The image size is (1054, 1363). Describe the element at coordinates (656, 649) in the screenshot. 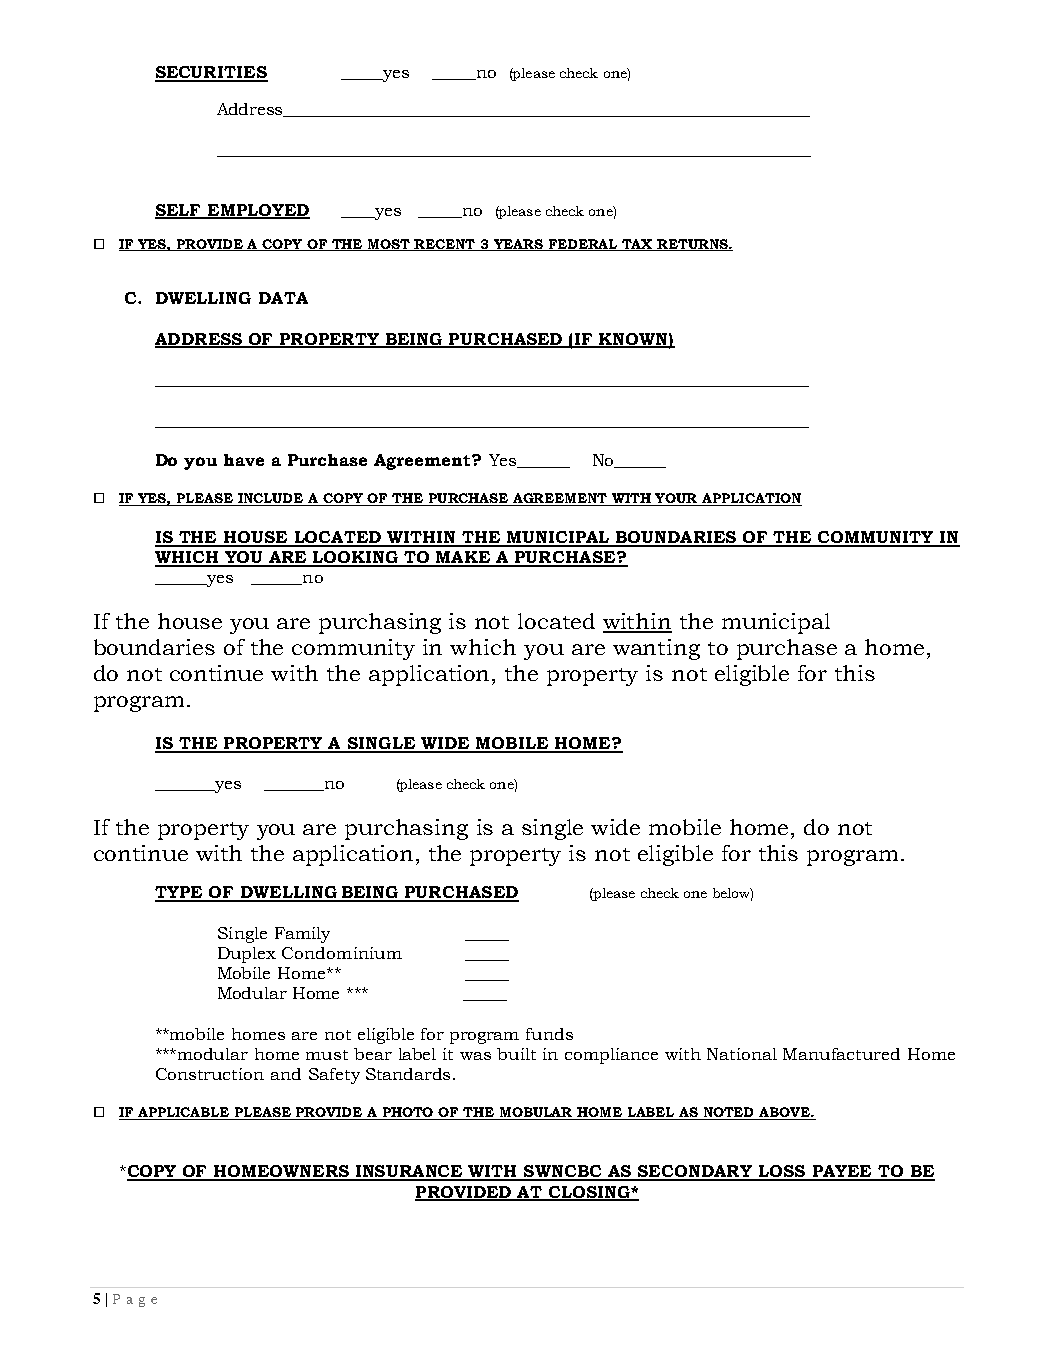

I see `wanting` at that location.
